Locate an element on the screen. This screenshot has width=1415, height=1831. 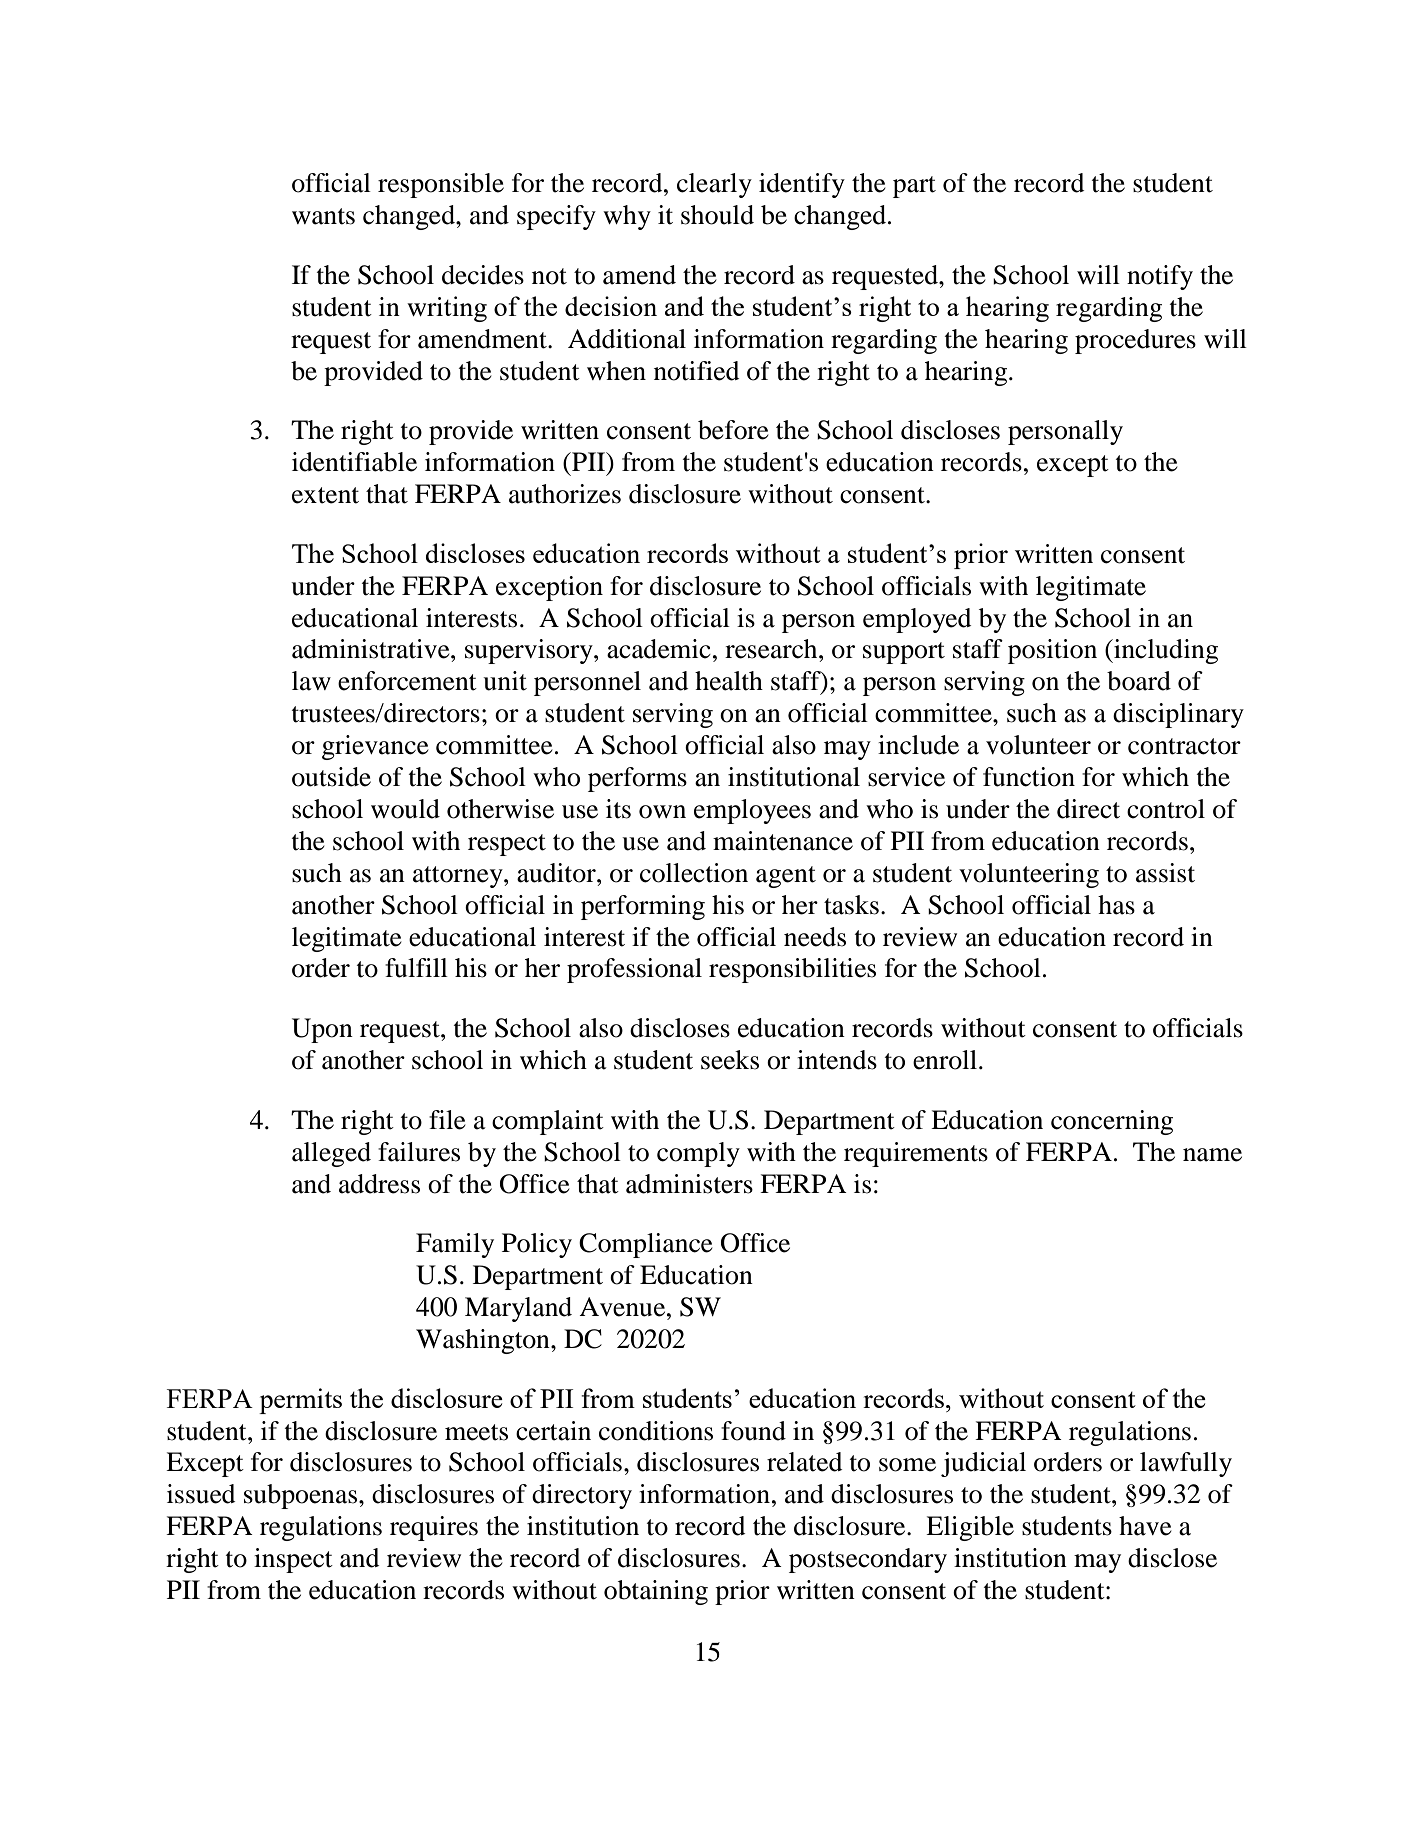
health is located at coordinates (729, 681).
